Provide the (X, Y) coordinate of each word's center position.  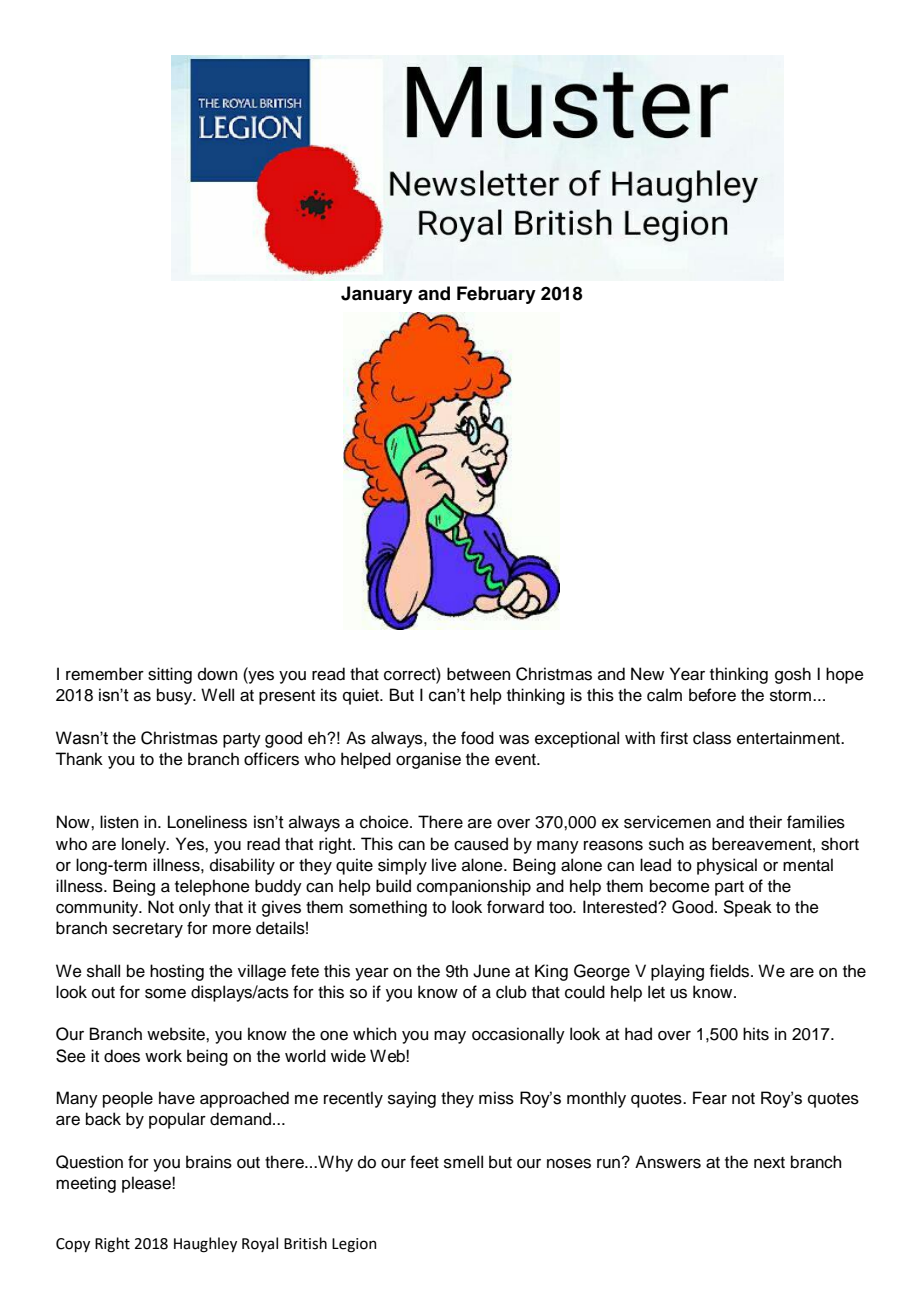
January (377, 295)
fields (731, 971)
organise (428, 760)
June (491, 971)
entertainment (789, 738)
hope (845, 675)
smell (463, 1162)
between (478, 674)
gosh (793, 675)
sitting (170, 675)
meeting (86, 1184)
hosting (177, 972)
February (496, 295)
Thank (79, 759)
